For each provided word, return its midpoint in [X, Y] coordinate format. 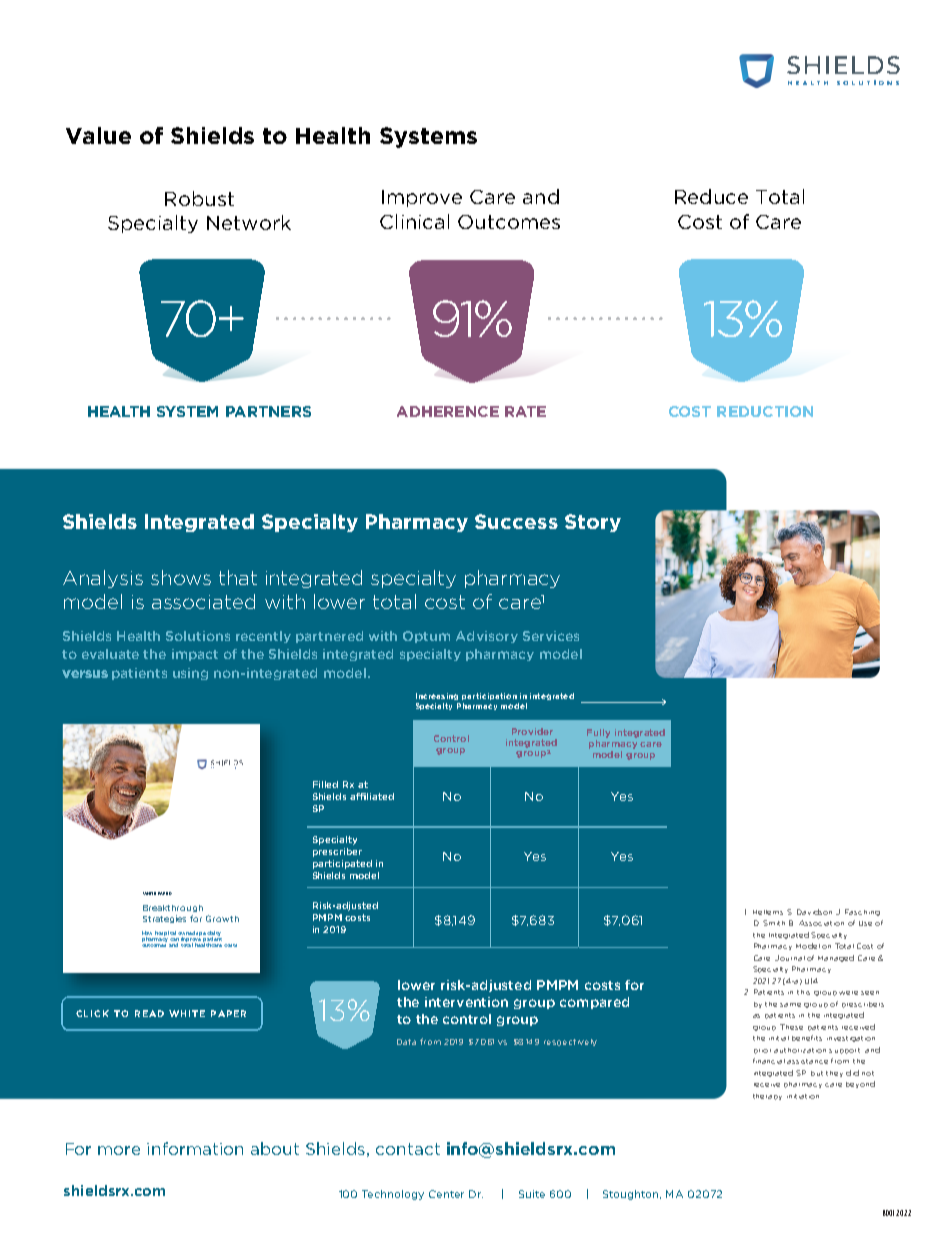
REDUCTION [765, 411]
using [190, 674]
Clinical [414, 221]
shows [181, 577]
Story [593, 523]
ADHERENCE [448, 411]
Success [516, 521]
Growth [222, 918]
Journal [790, 958]
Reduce [711, 196]
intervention [466, 1002]
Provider [532, 731]
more [119, 1150]
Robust [199, 198]
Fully [598, 733]
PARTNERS [268, 411]
